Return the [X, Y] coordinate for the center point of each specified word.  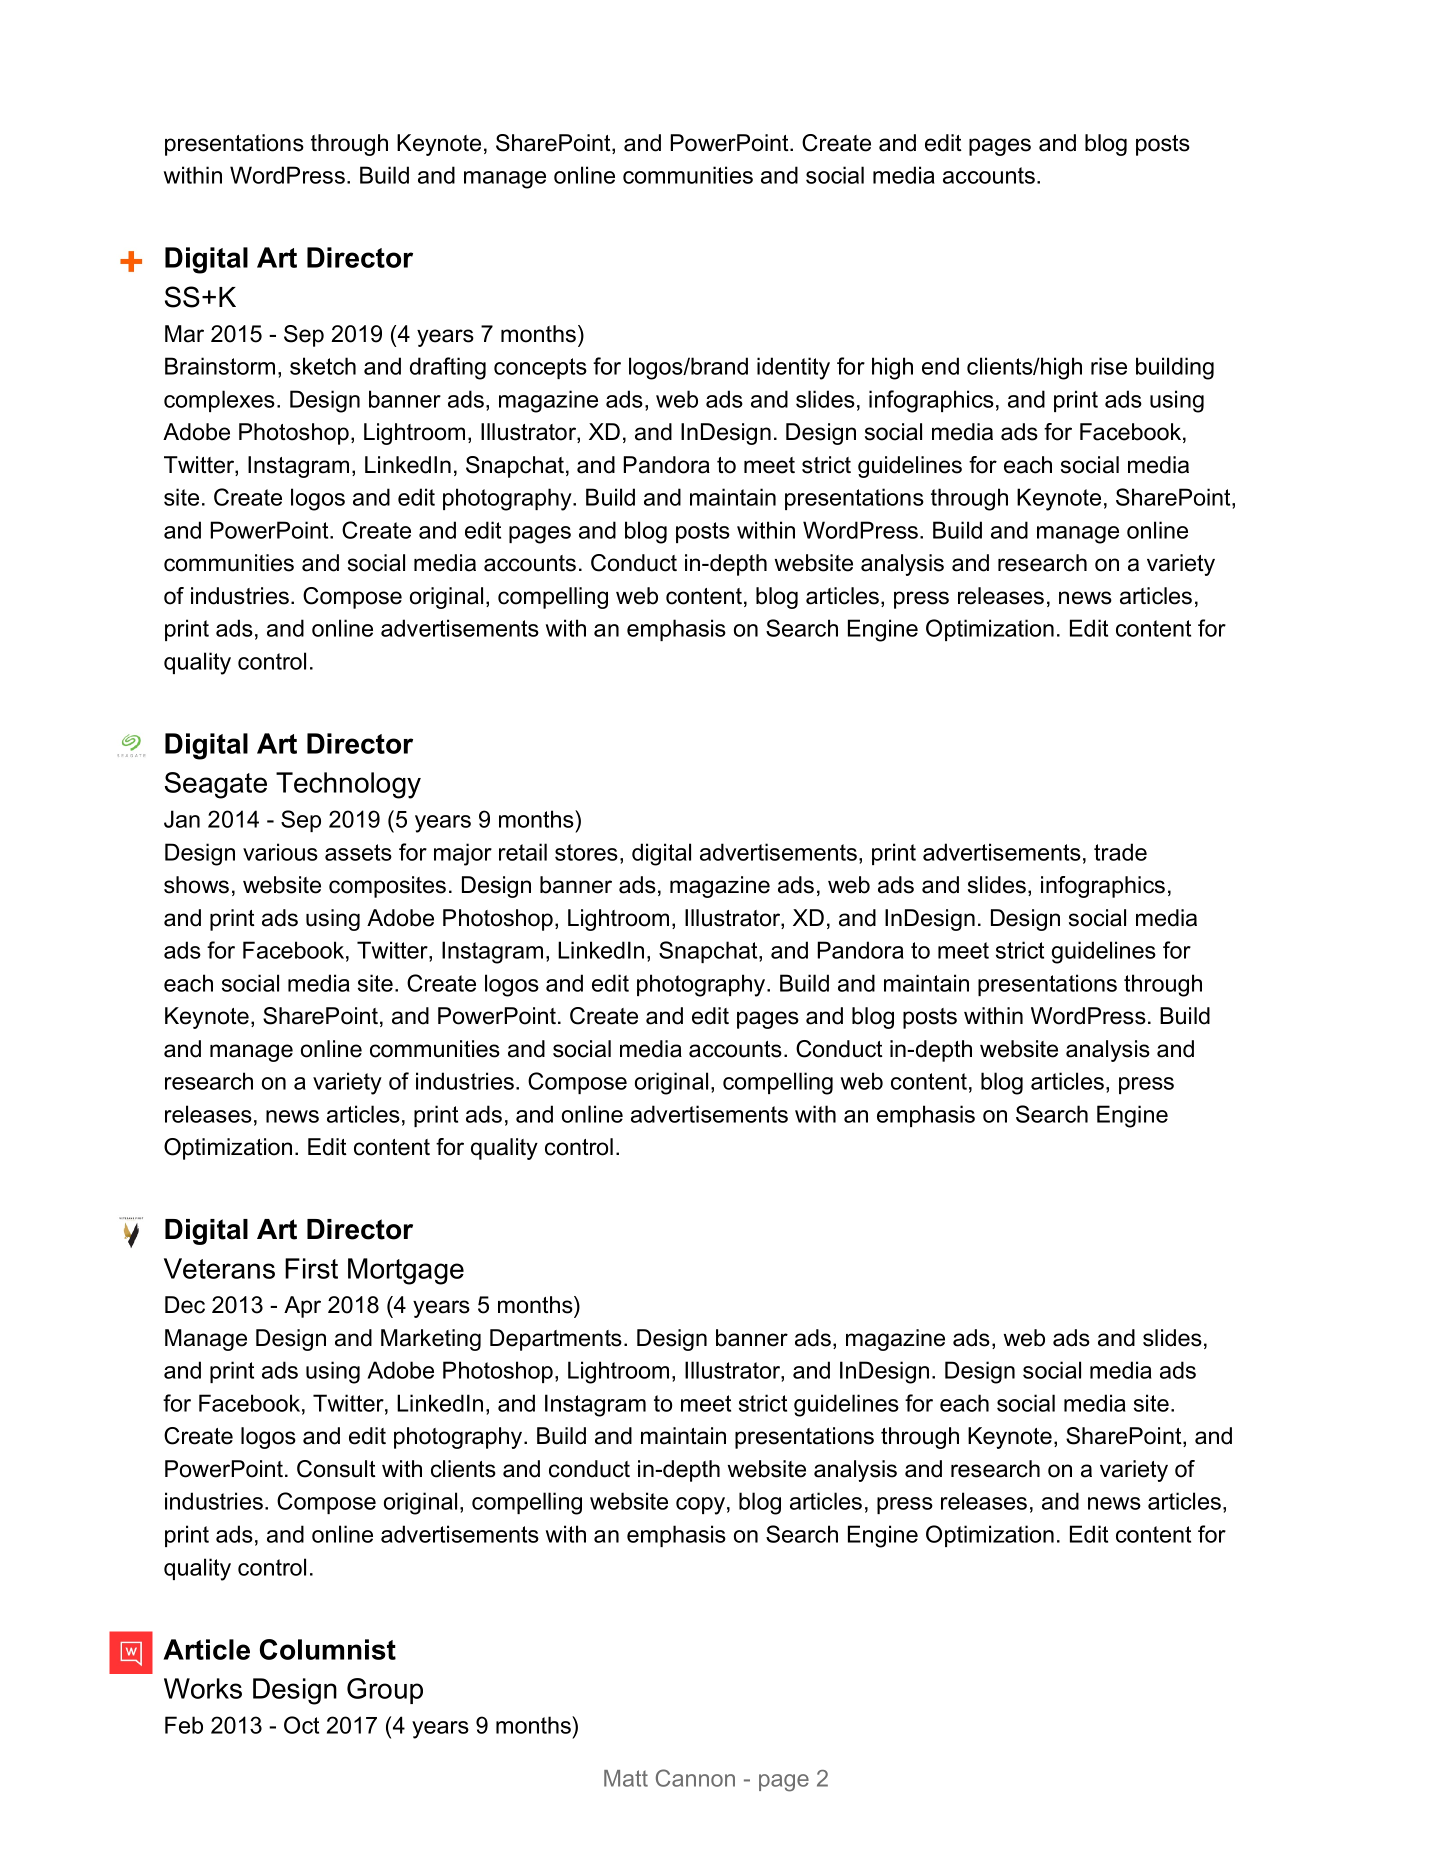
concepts [540, 368]
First [311, 1268]
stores [586, 852]
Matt [626, 1778]
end [940, 366]
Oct [301, 1725]
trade [1120, 852]
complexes [219, 401]
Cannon [695, 1778]
